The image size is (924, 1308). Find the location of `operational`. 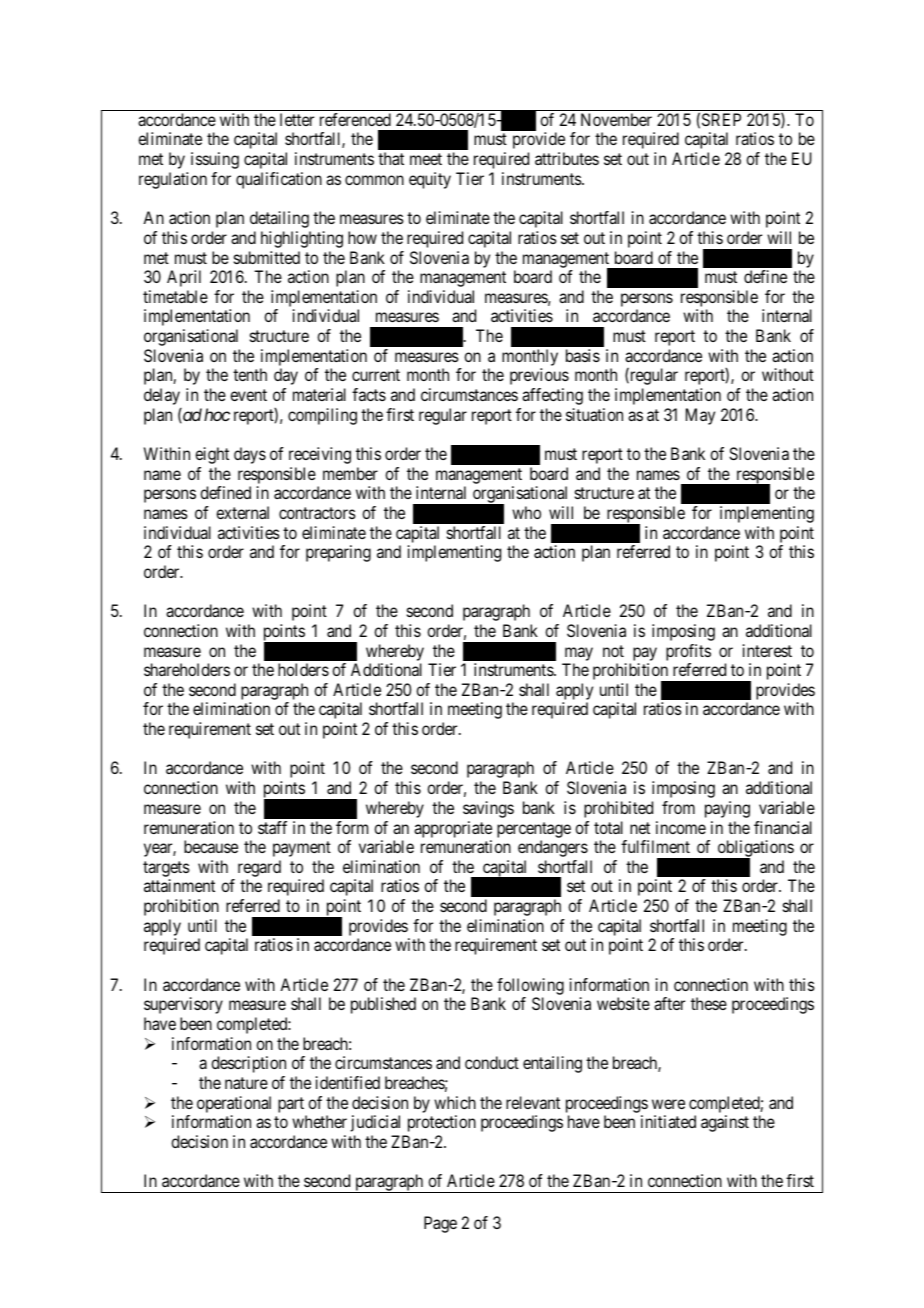

operational is located at coordinates (234, 1104).
